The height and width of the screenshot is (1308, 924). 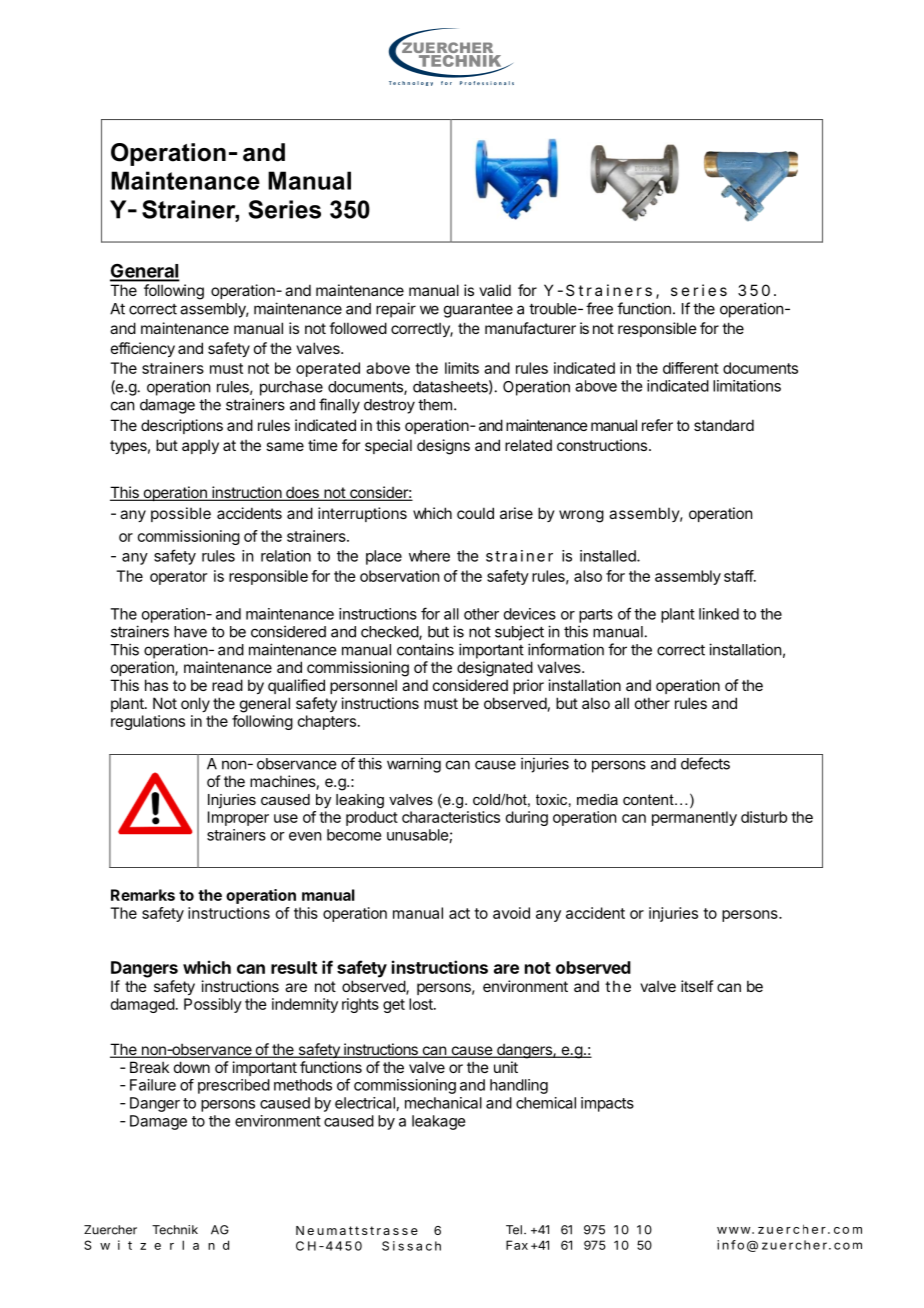 I want to click on staff, so click(x=739, y=576).
